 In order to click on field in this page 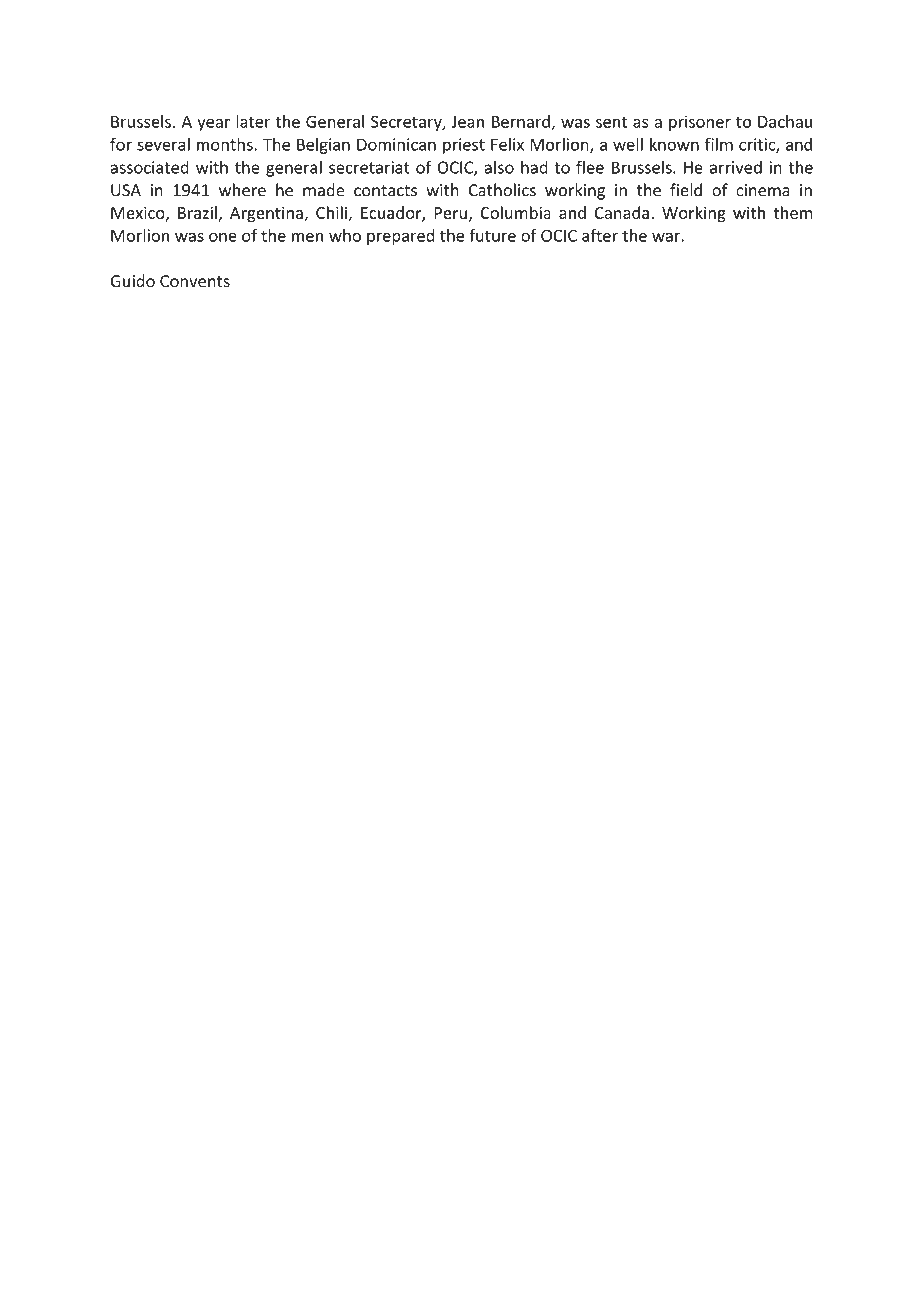, I will do `click(686, 190)`.
